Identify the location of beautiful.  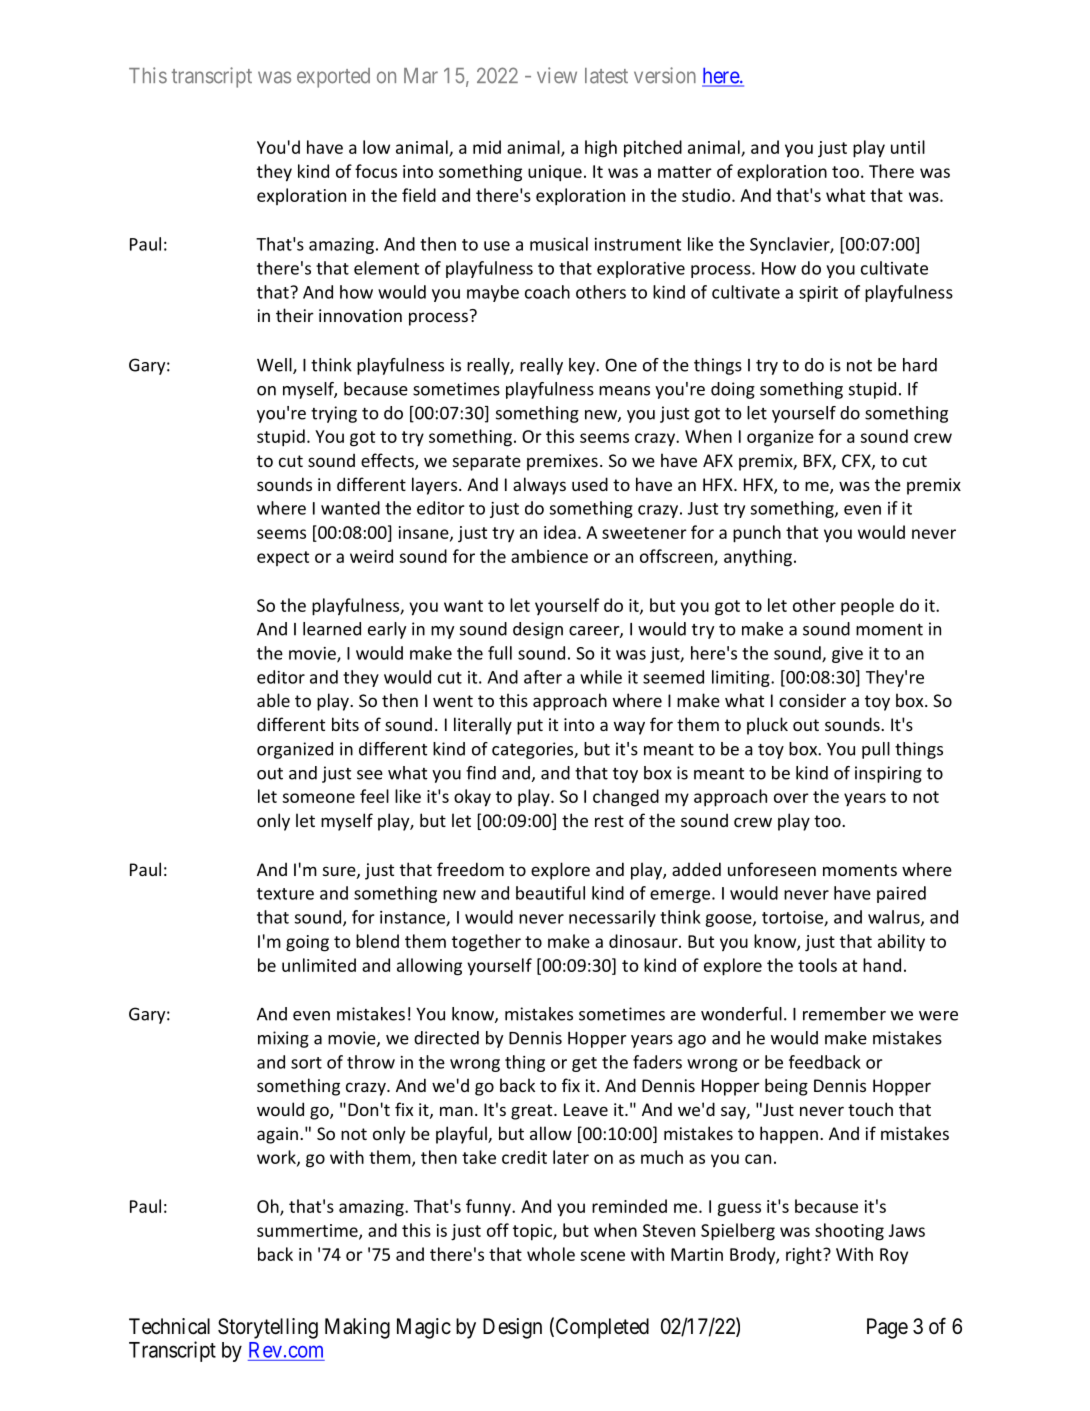
(550, 893).
